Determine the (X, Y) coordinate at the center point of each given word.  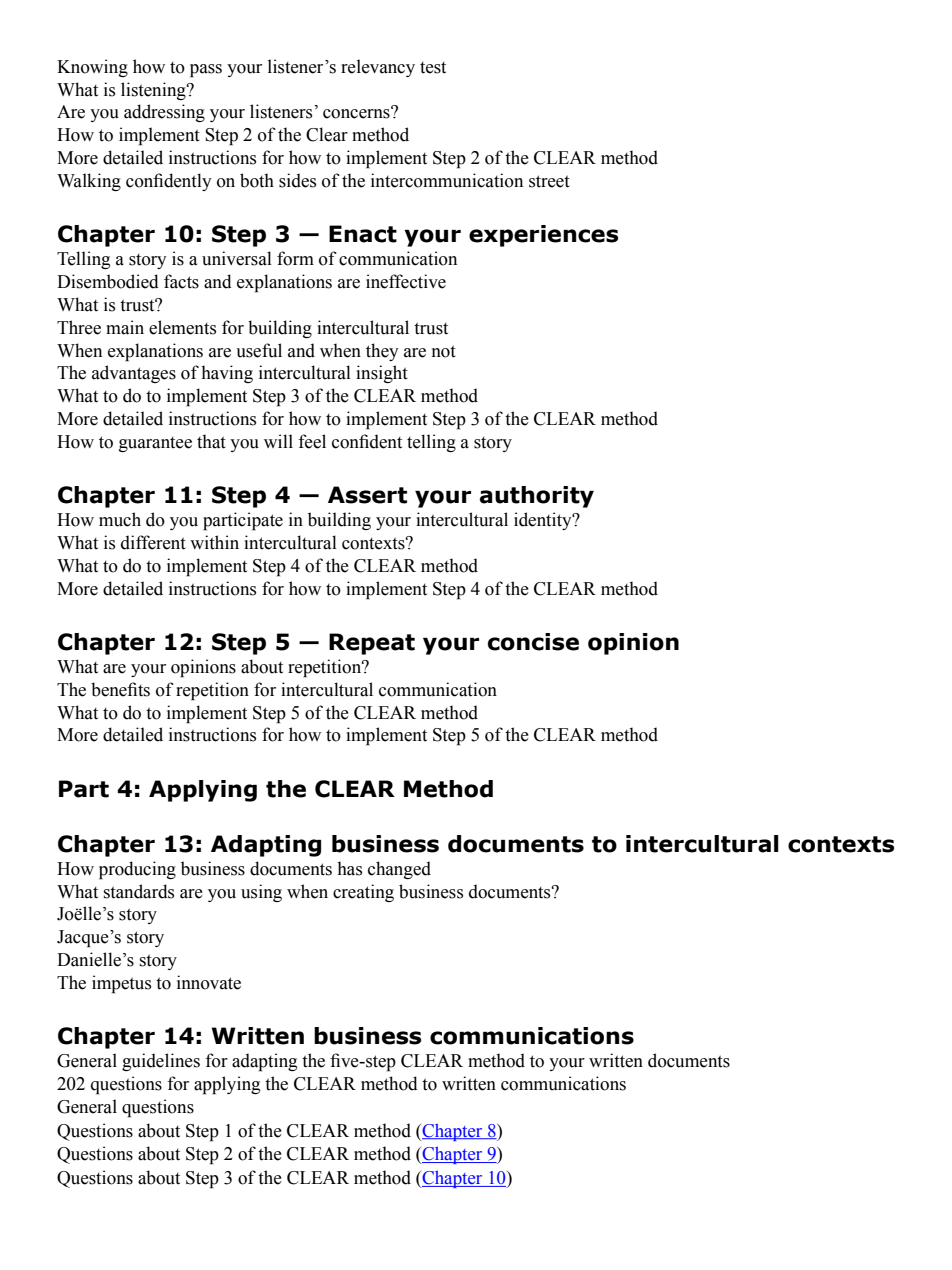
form (295, 258)
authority (537, 497)
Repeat (372, 644)
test (433, 68)
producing (137, 870)
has (349, 868)
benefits (120, 689)
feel (312, 441)
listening (154, 91)
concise (533, 642)
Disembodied (108, 281)
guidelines (161, 1062)
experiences (543, 236)
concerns (357, 113)
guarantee (155, 444)
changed (399, 870)
